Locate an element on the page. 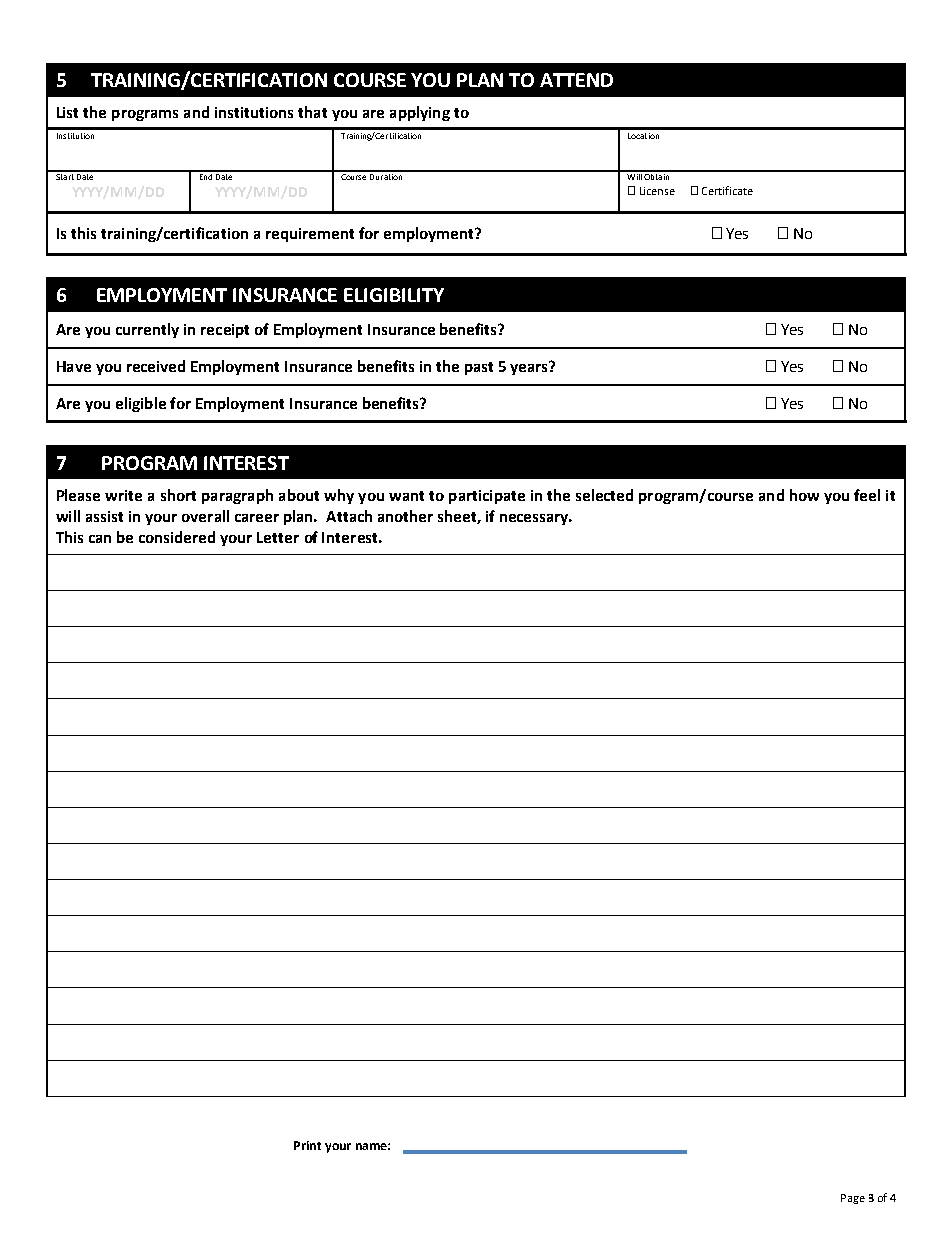 This image has height=1233, width=952. Page is located at coordinates (853, 1199).
